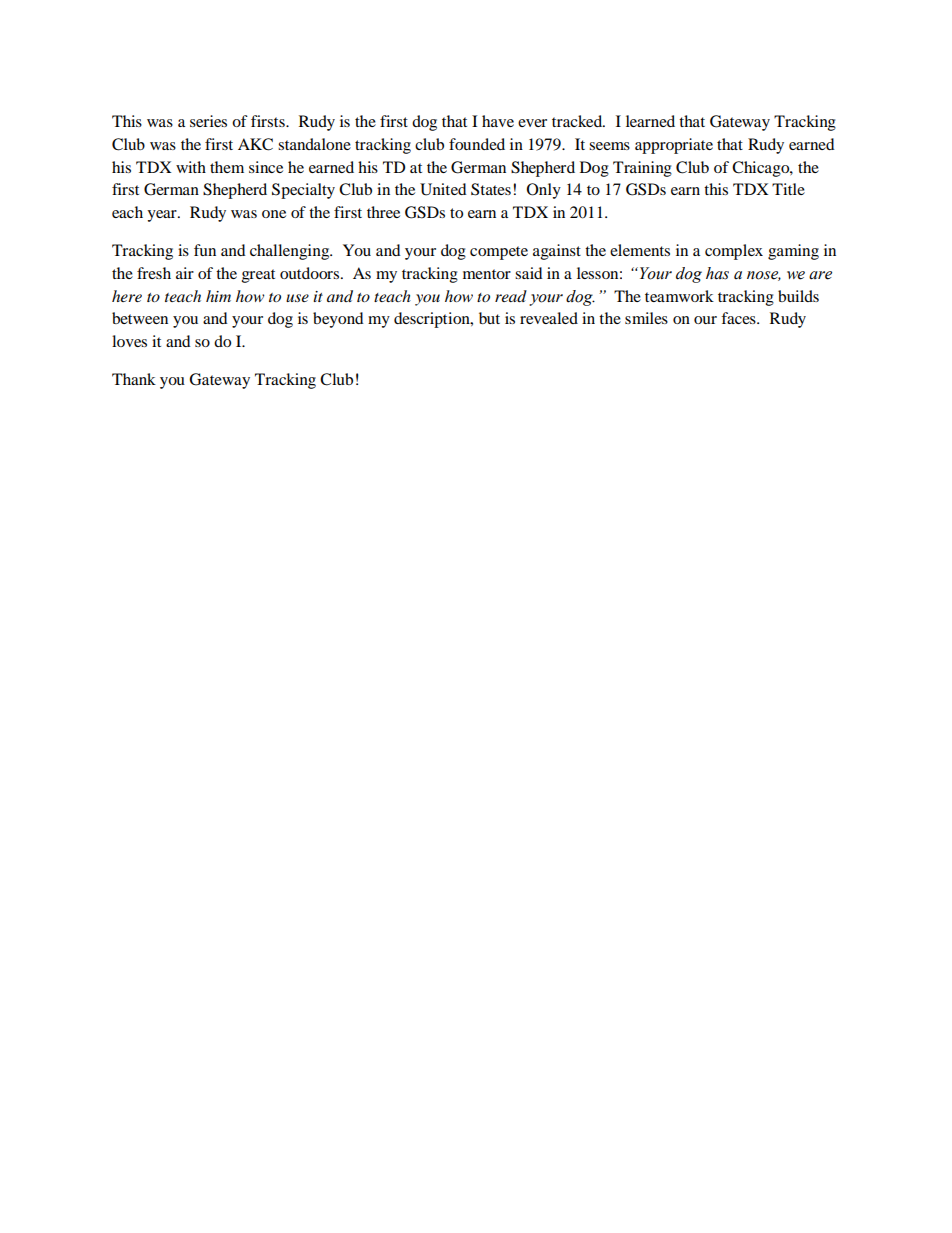 The image size is (952, 1233). What do you see at coordinates (433, 320) in the image?
I see `description` at bounding box center [433, 320].
